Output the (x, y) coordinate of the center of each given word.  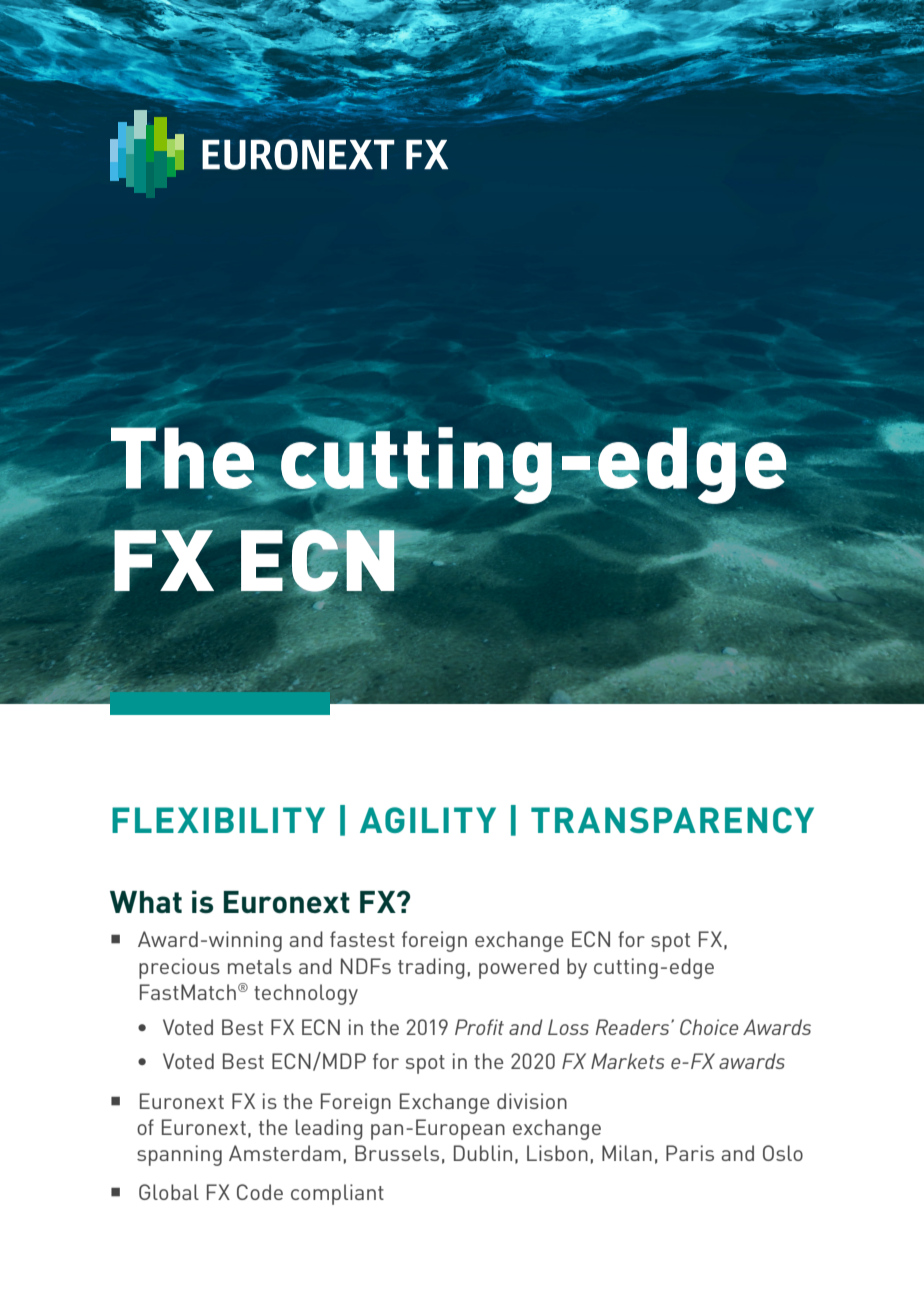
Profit (479, 1027)
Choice (709, 1027)
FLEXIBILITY (218, 820)
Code (260, 1192)
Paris (690, 1153)
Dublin (483, 1153)
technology (306, 994)
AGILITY (428, 820)
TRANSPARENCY (672, 820)
